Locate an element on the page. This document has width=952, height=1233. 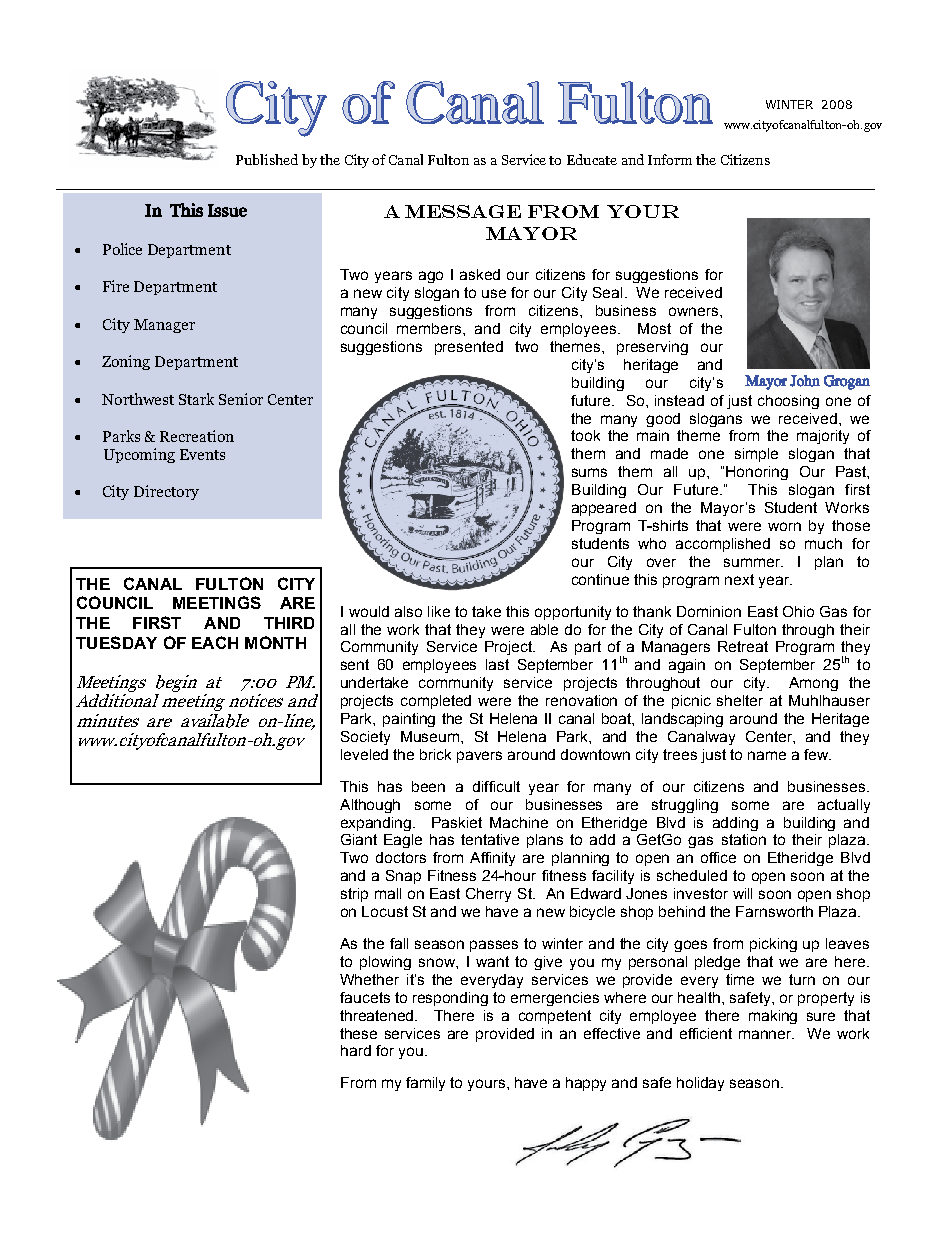
Message is located at coordinates (463, 211).
